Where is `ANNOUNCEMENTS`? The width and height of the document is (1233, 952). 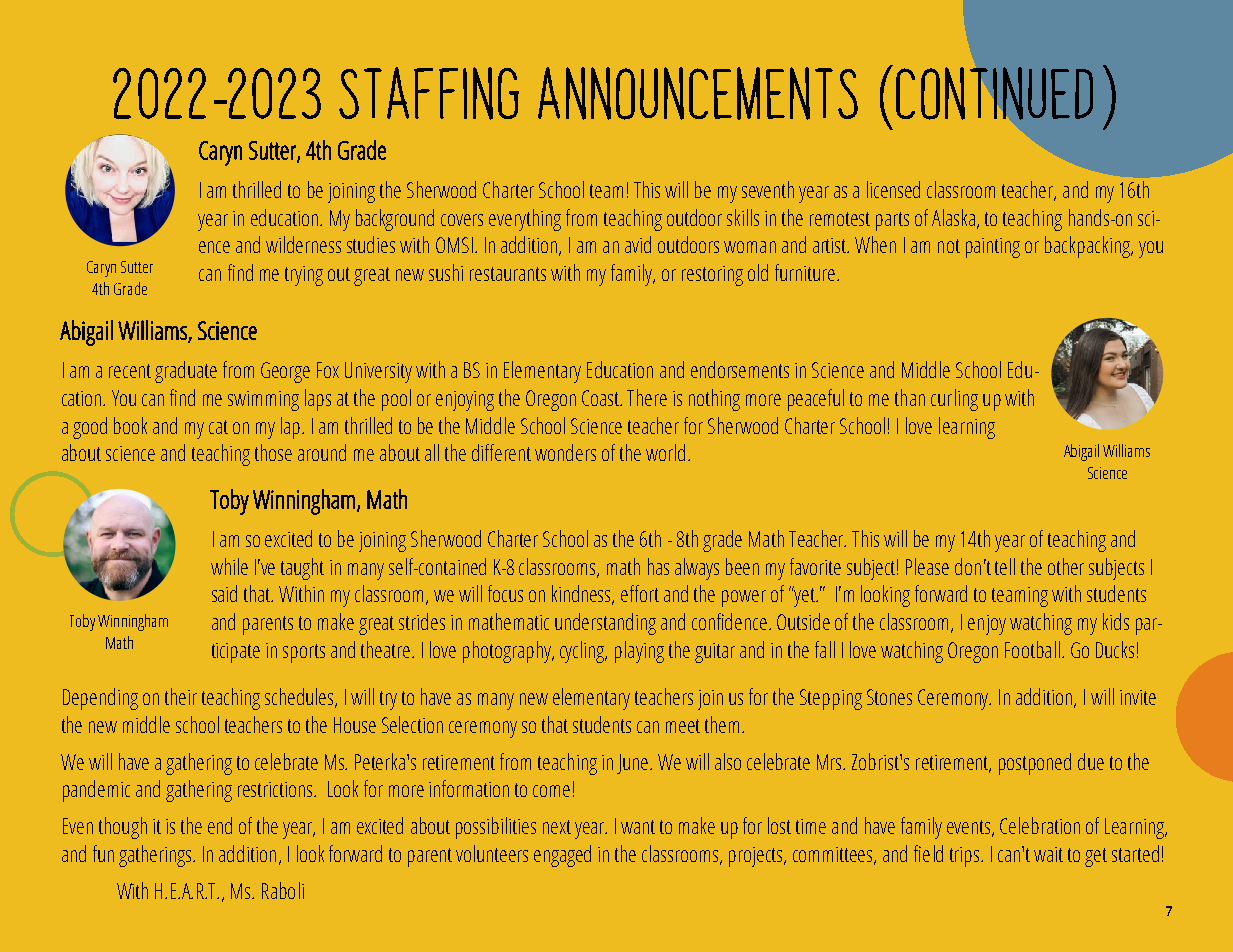 ANNOUNCEMENTS is located at coordinates (698, 93).
